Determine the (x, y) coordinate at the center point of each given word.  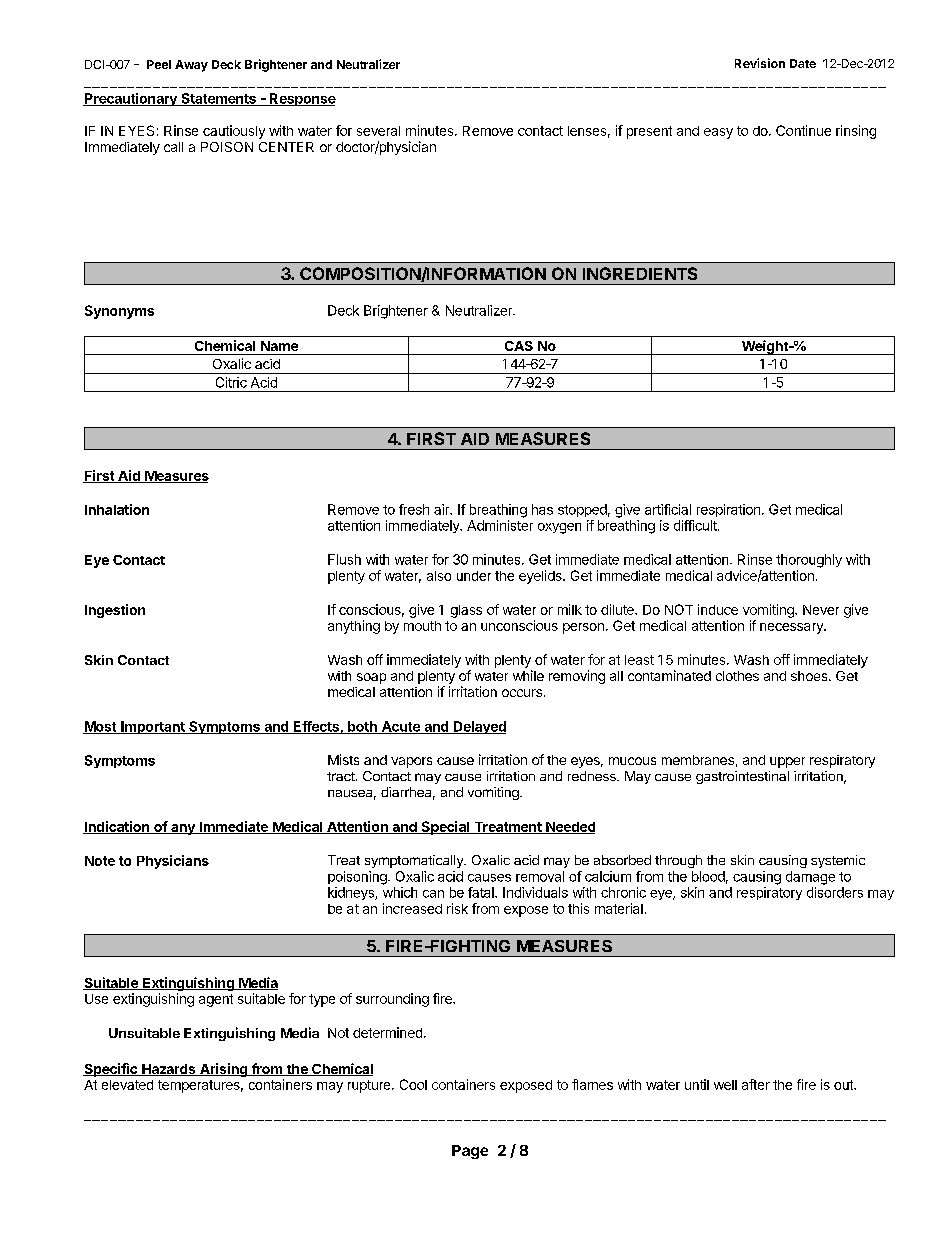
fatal (482, 892)
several (378, 131)
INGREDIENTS (640, 273)
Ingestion (115, 611)
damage (810, 878)
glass (466, 611)
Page (470, 1152)
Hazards (169, 1070)
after (756, 1084)
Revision (760, 63)
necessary (792, 628)
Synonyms (119, 312)
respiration (728, 510)
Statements (218, 99)
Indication (117, 827)
